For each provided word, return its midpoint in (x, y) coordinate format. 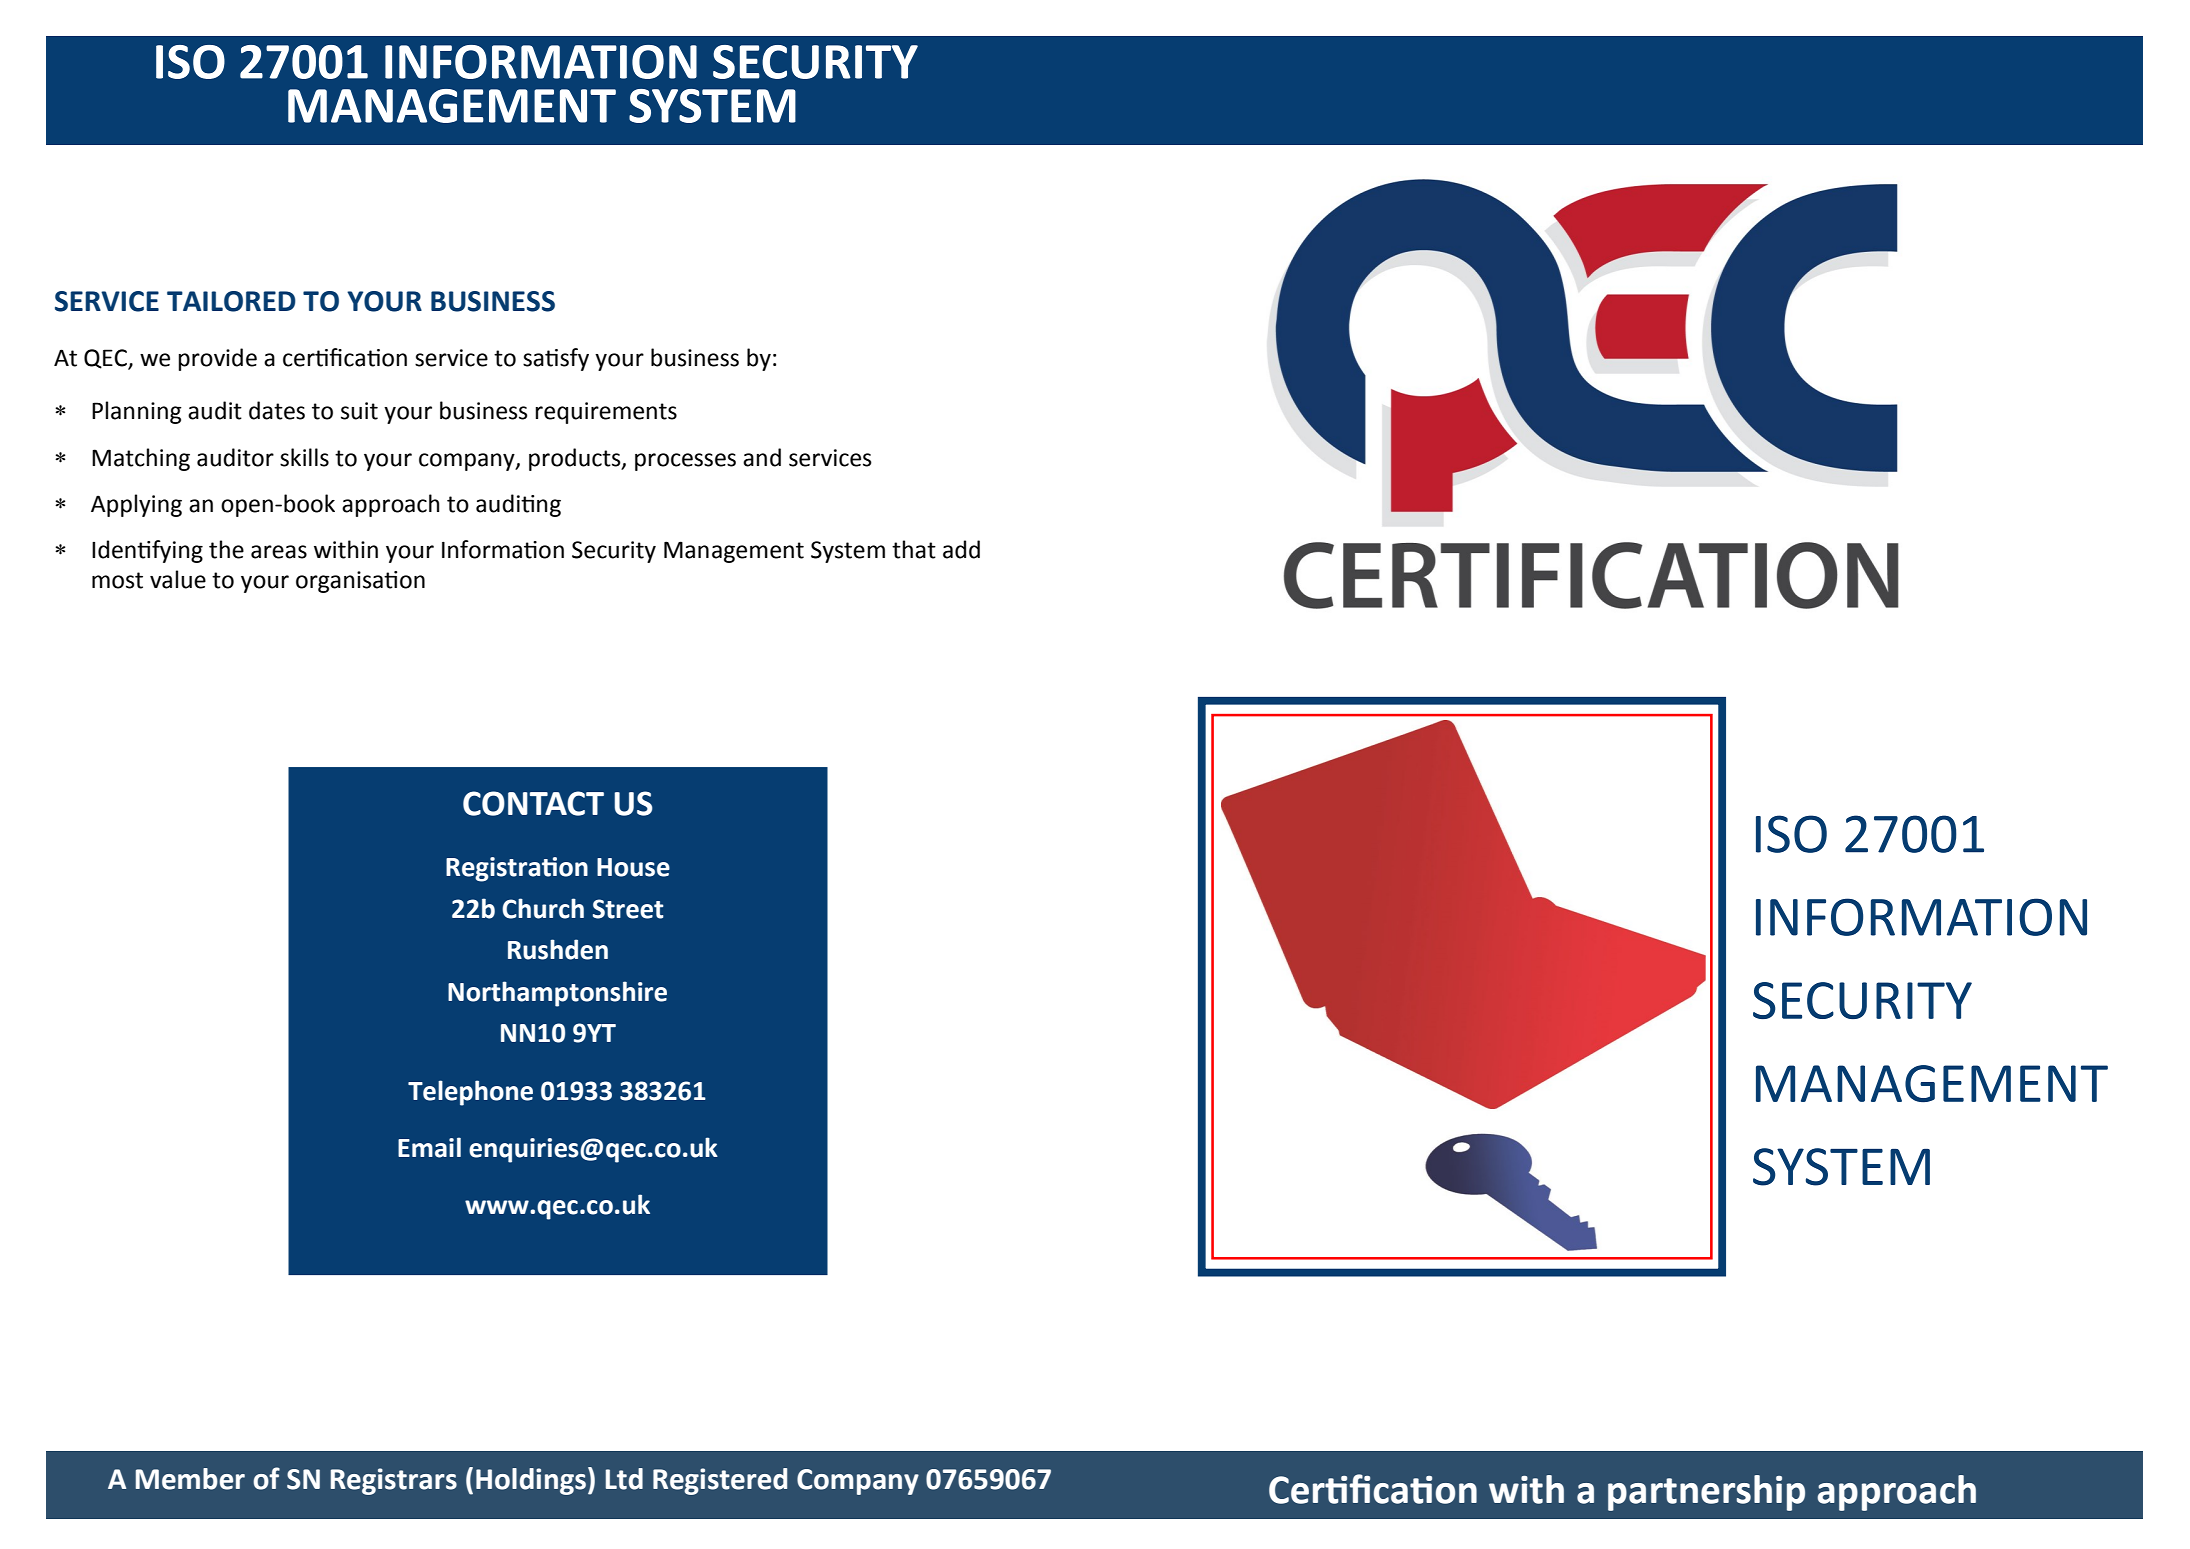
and (762, 457)
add (961, 549)
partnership (1706, 1493)
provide (218, 359)
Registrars (394, 1481)
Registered (720, 1481)
